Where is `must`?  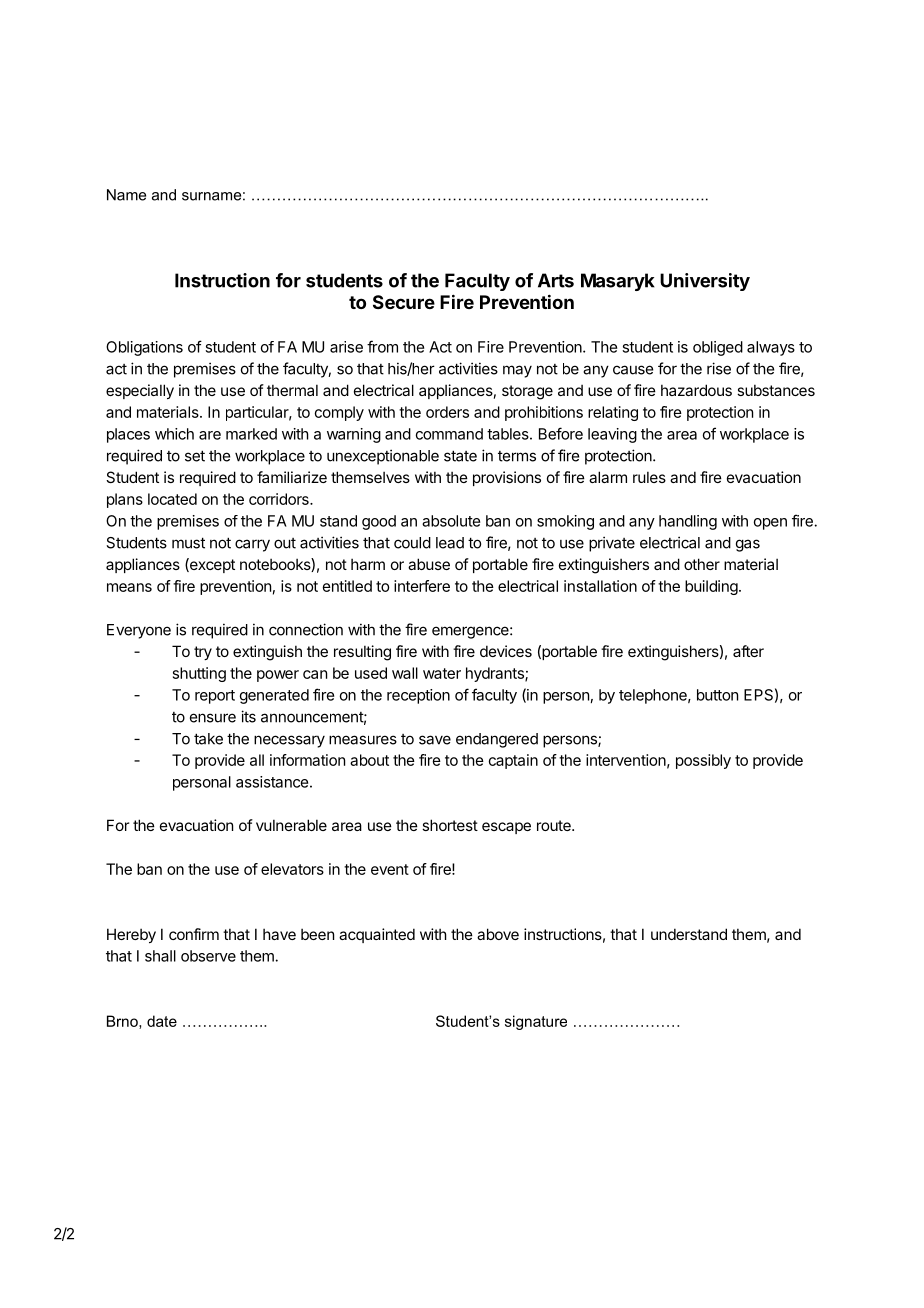 must is located at coordinates (188, 543).
